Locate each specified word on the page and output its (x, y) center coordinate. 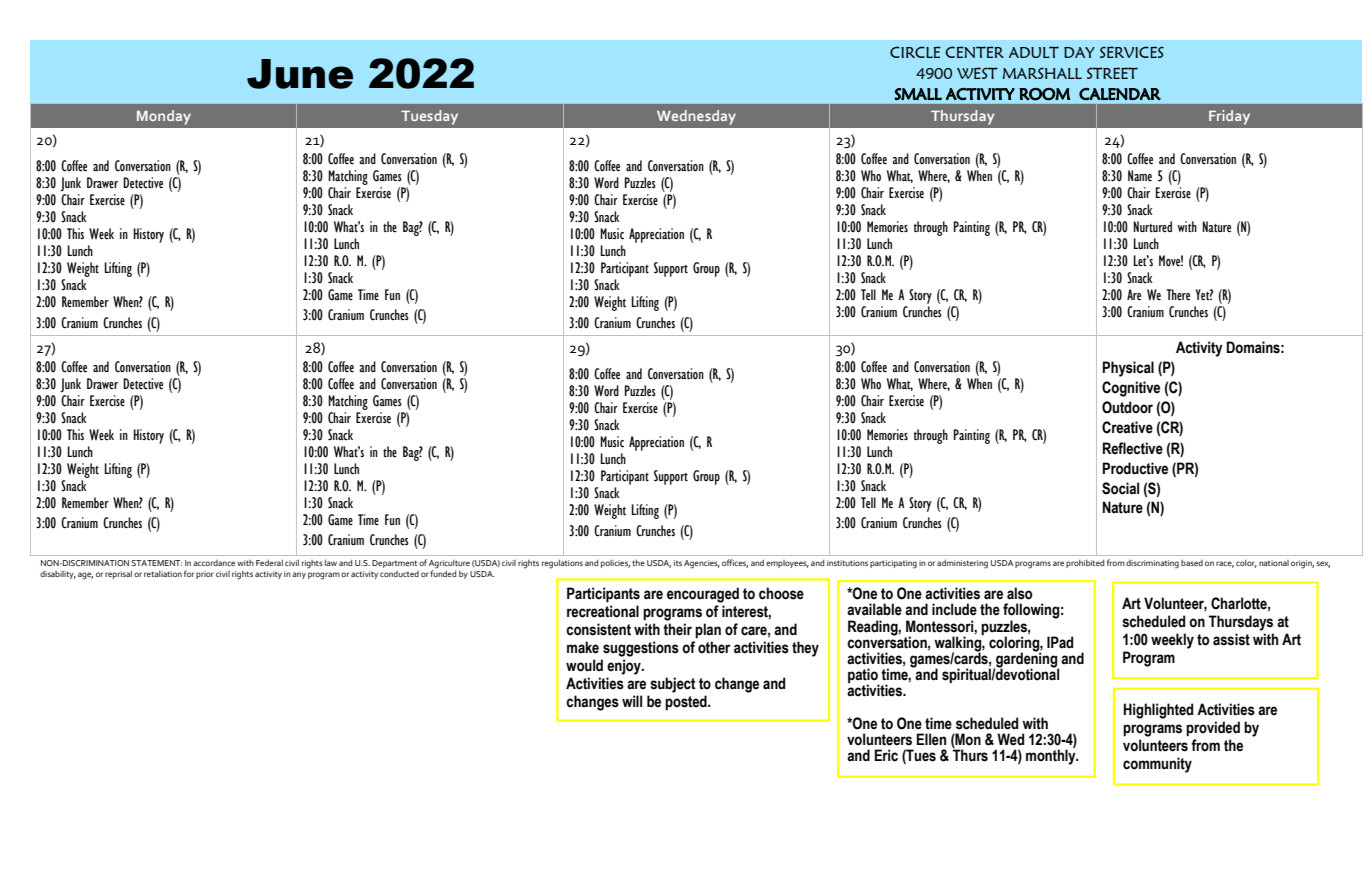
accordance (214, 563)
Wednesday (696, 117)
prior (205, 575)
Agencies (702, 564)
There (1178, 295)
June (300, 74)
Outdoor (1127, 407)
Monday (164, 117)
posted (687, 703)
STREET (1112, 73)
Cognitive (1131, 389)
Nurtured (1153, 227)
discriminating (1152, 564)
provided (1213, 729)
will (632, 701)
